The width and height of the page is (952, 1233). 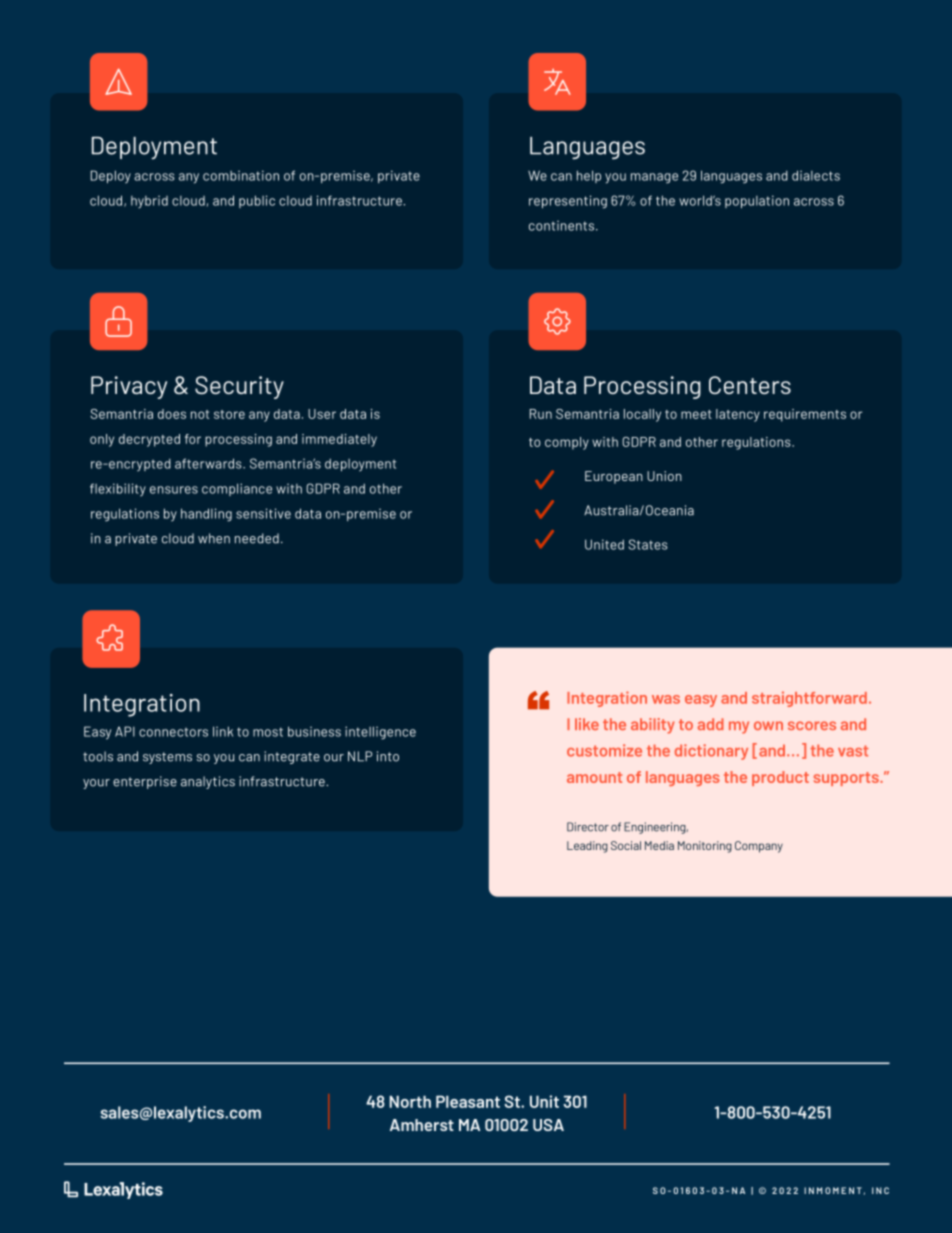 I want to click on product, so click(x=780, y=778).
